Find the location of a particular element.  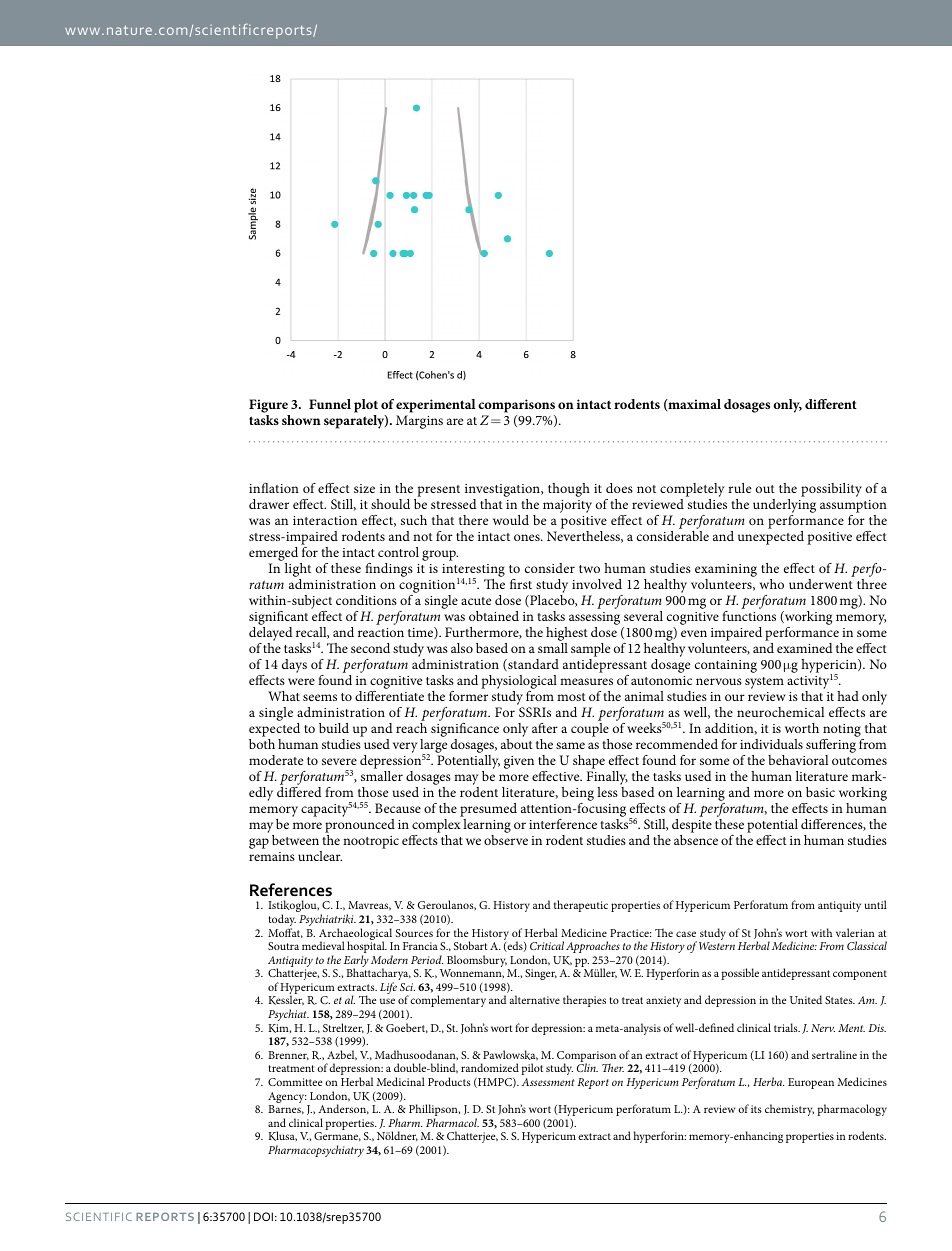

system is located at coordinates (764, 683).
